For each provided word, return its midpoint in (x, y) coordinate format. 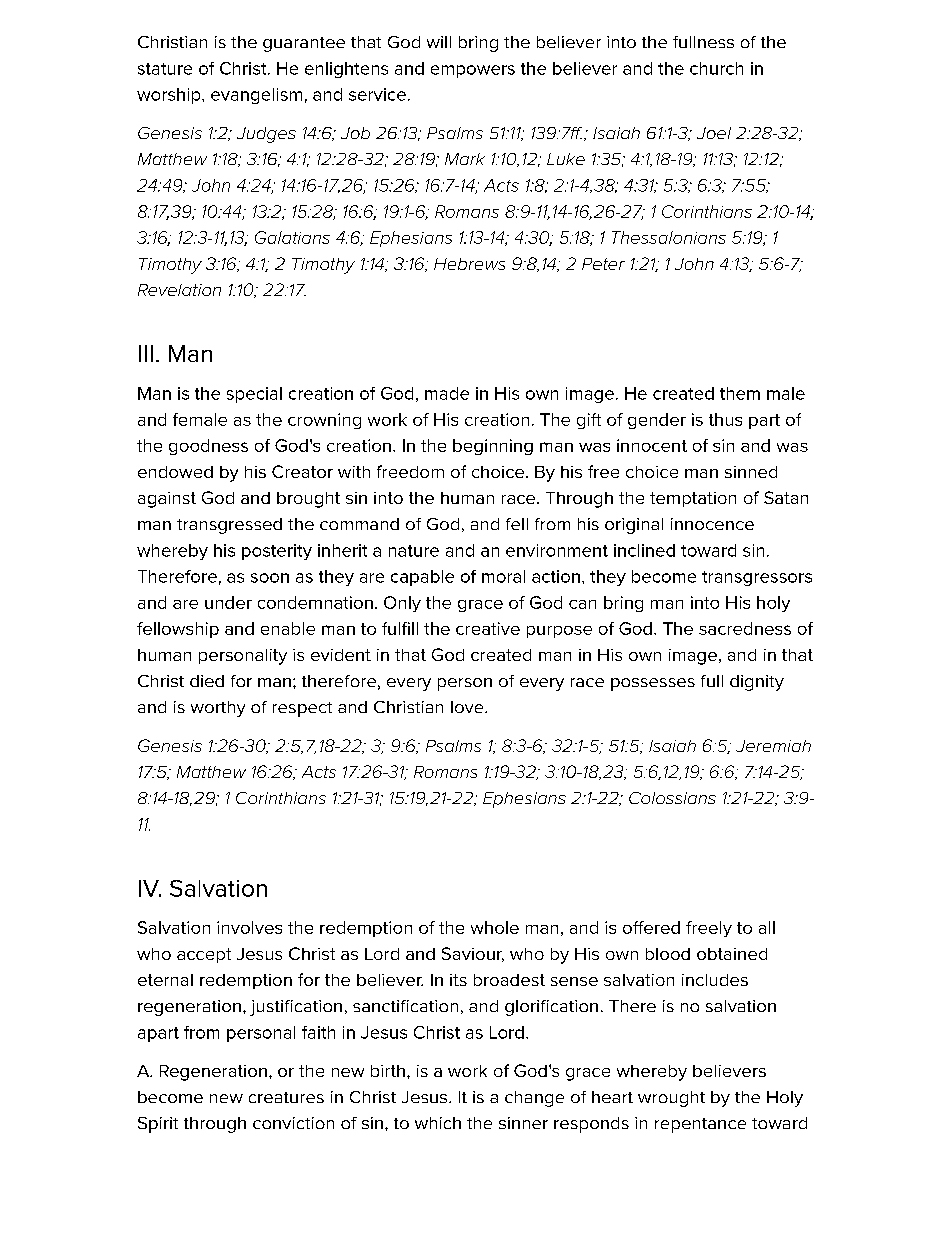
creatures (286, 1097)
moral (503, 576)
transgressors (757, 578)
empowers (473, 71)
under (228, 602)
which (438, 1123)
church (716, 68)
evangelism (256, 96)
